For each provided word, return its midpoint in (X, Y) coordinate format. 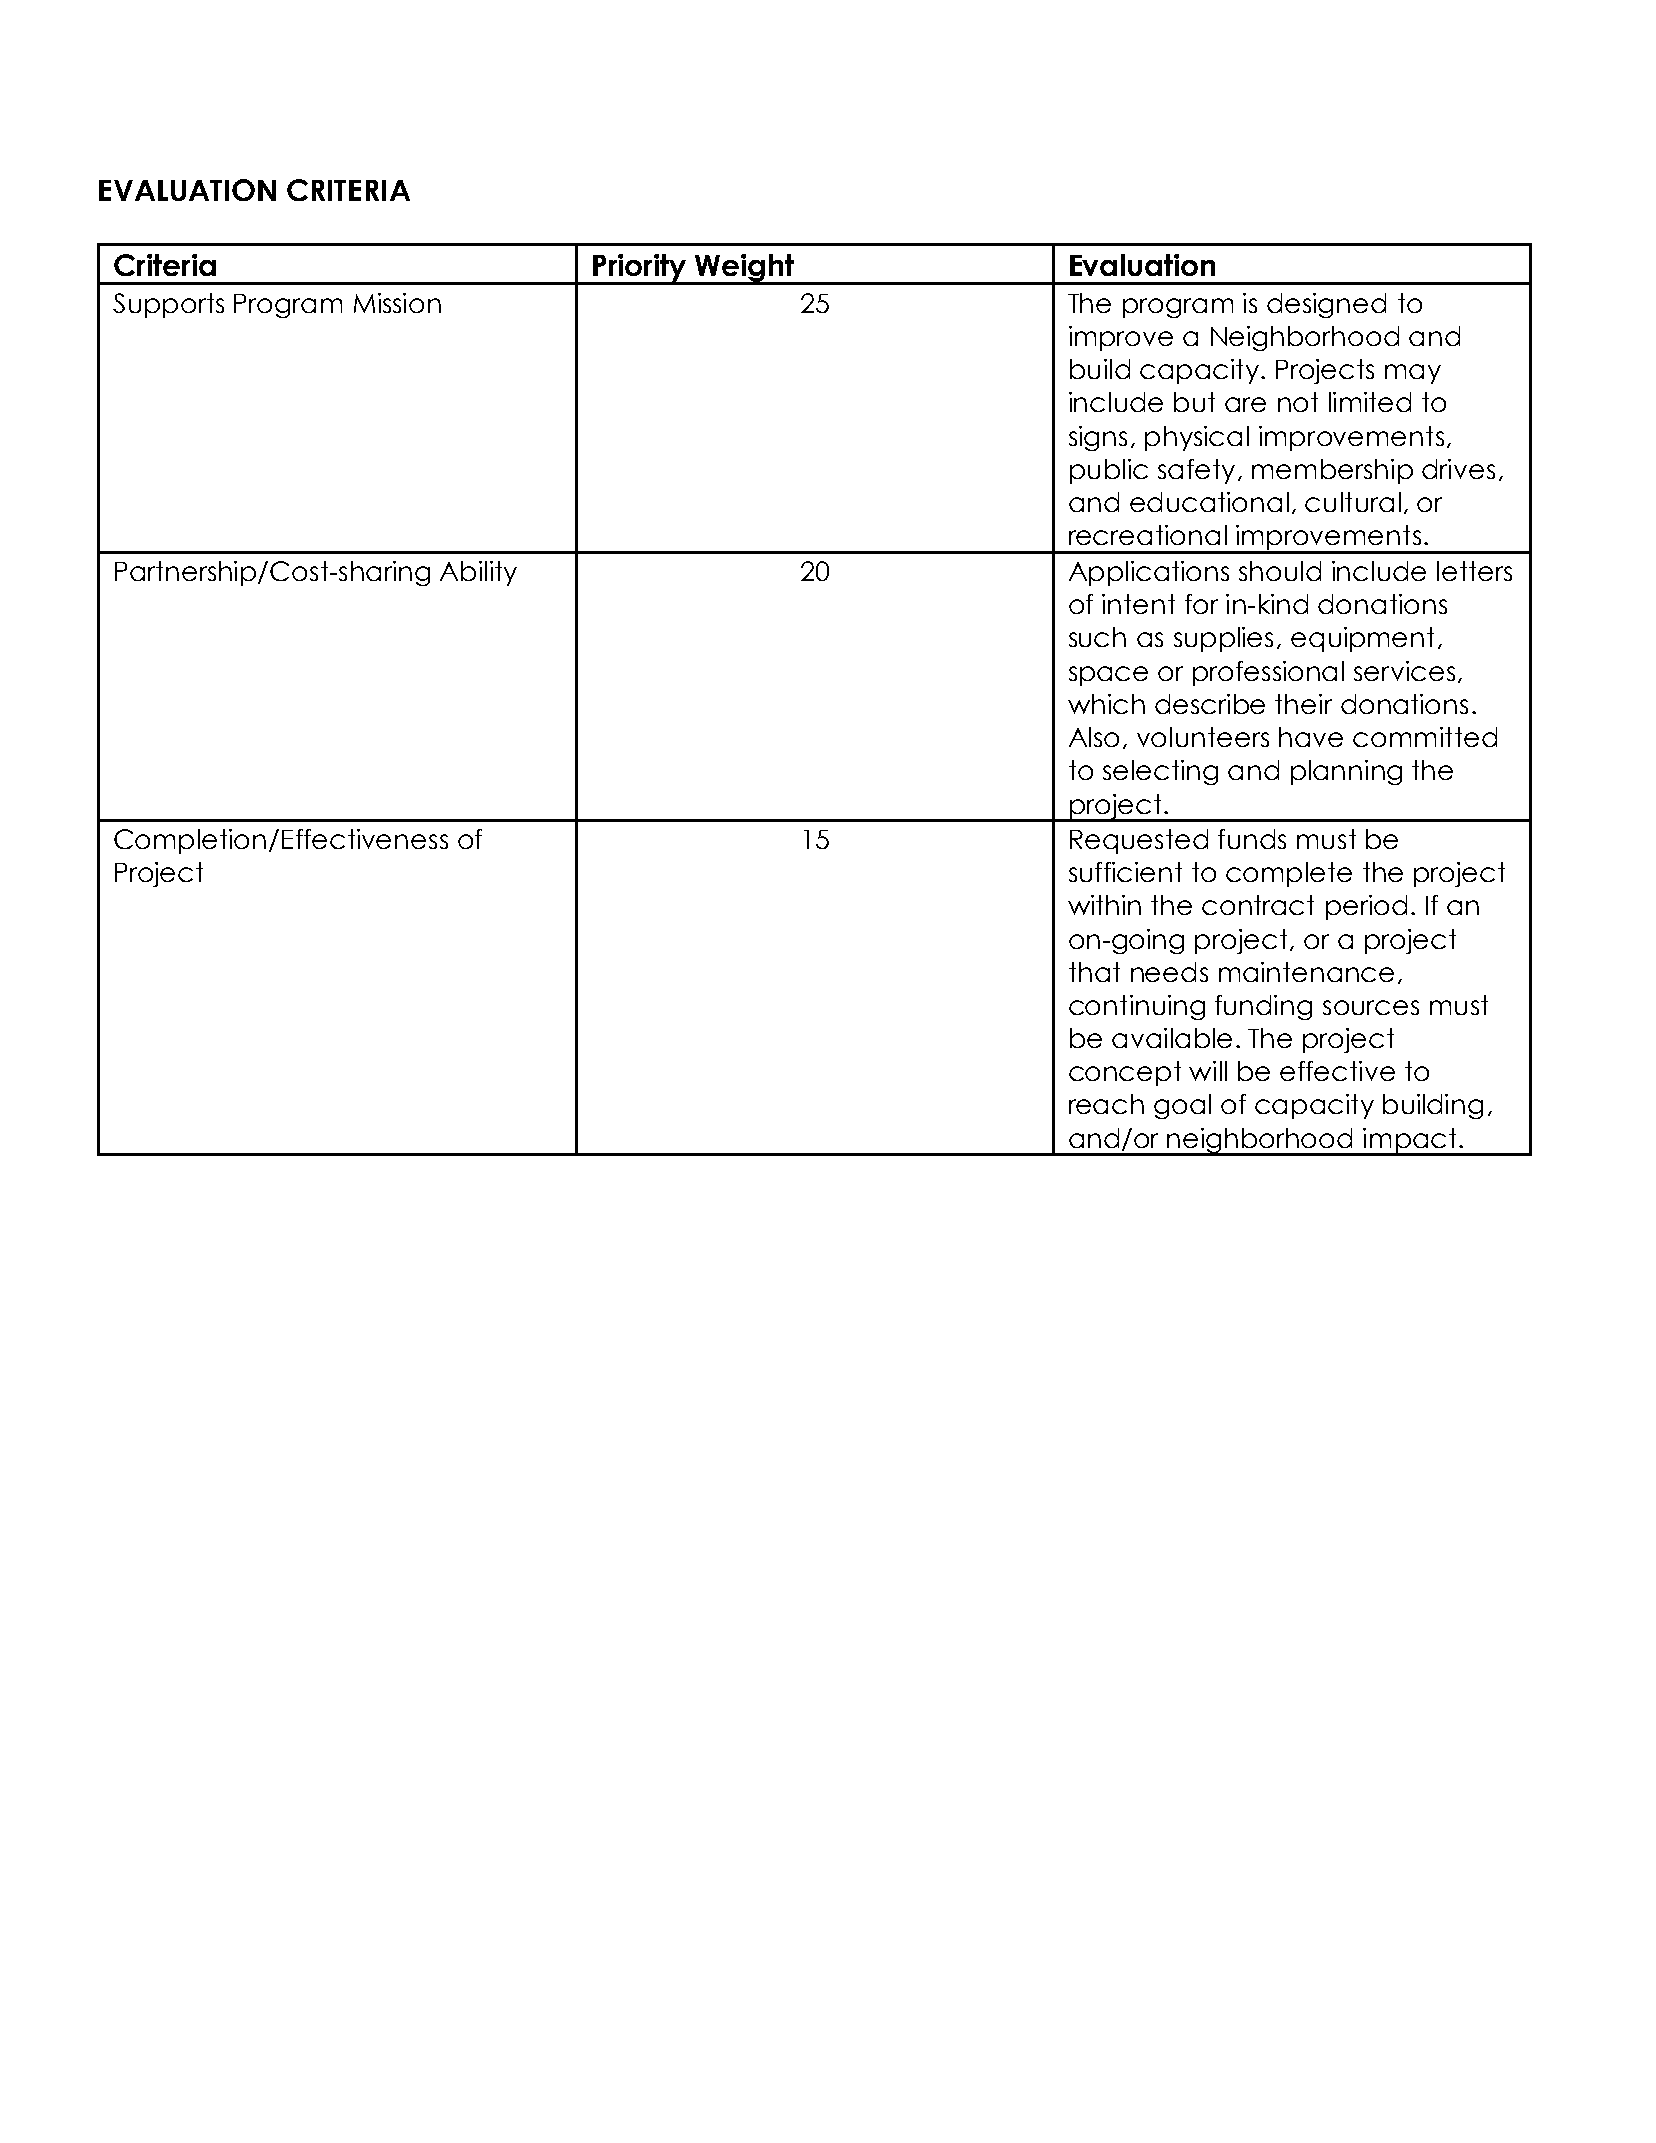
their (1303, 704)
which (1106, 704)
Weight (744, 269)
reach (1106, 1104)
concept (1125, 1073)
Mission (397, 303)
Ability (478, 573)
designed (1326, 305)
